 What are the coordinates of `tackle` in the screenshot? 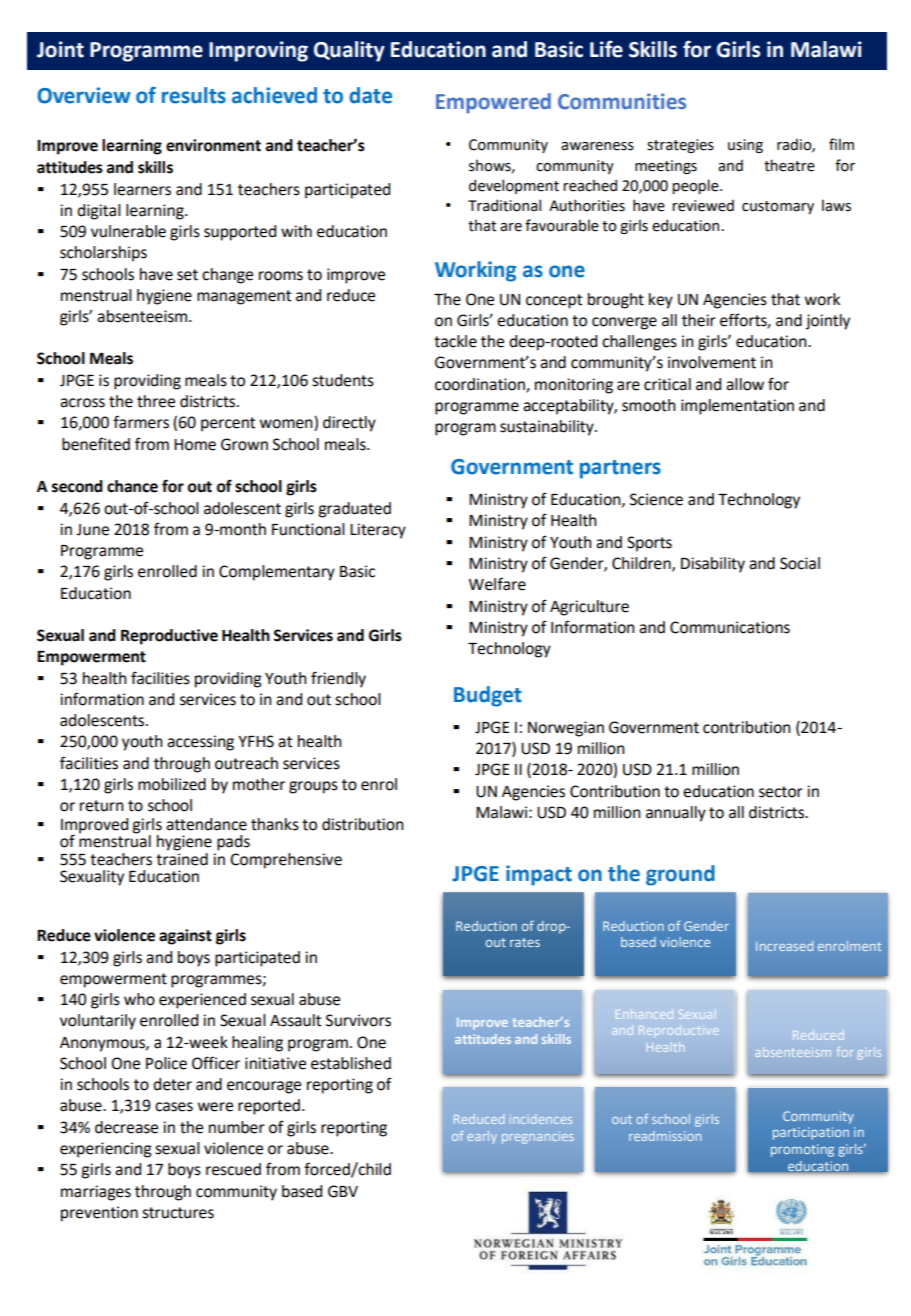 It's located at (455, 341).
